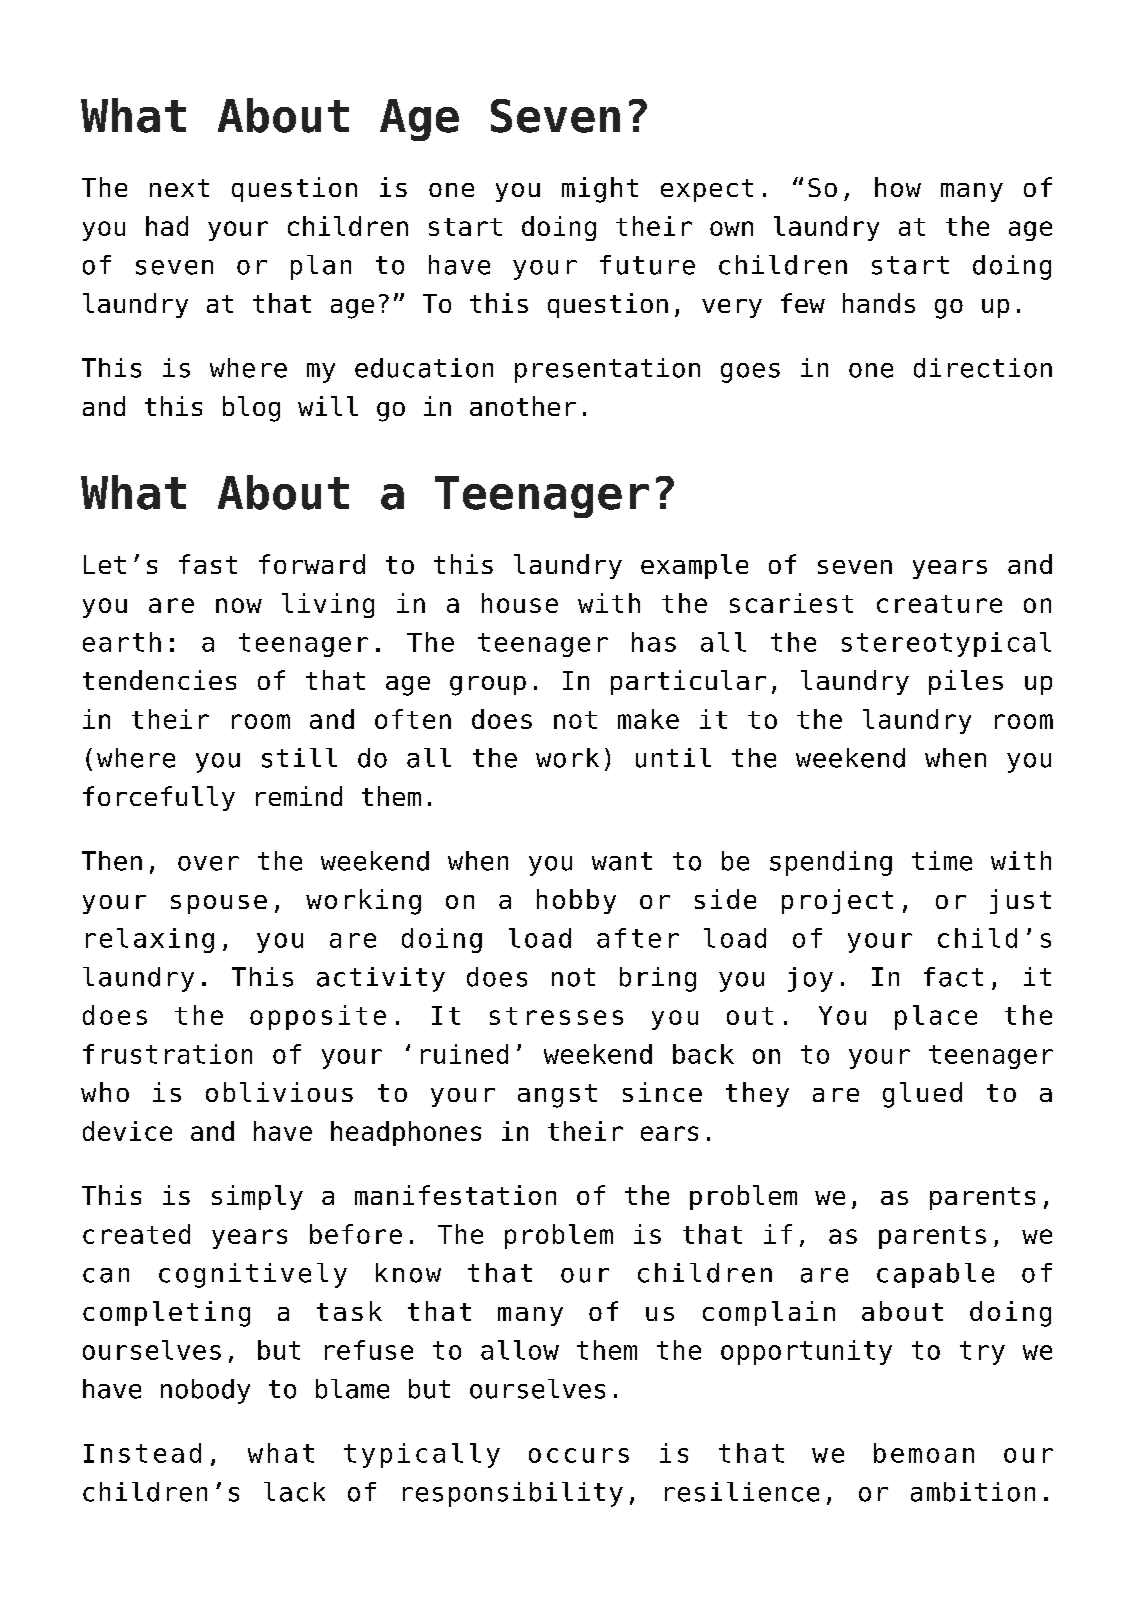 The width and height of the screenshot is (1135, 1606). What do you see at coordinates (520, 603) in the screenshot?
I see `house` at bounding box center [520, 603].
